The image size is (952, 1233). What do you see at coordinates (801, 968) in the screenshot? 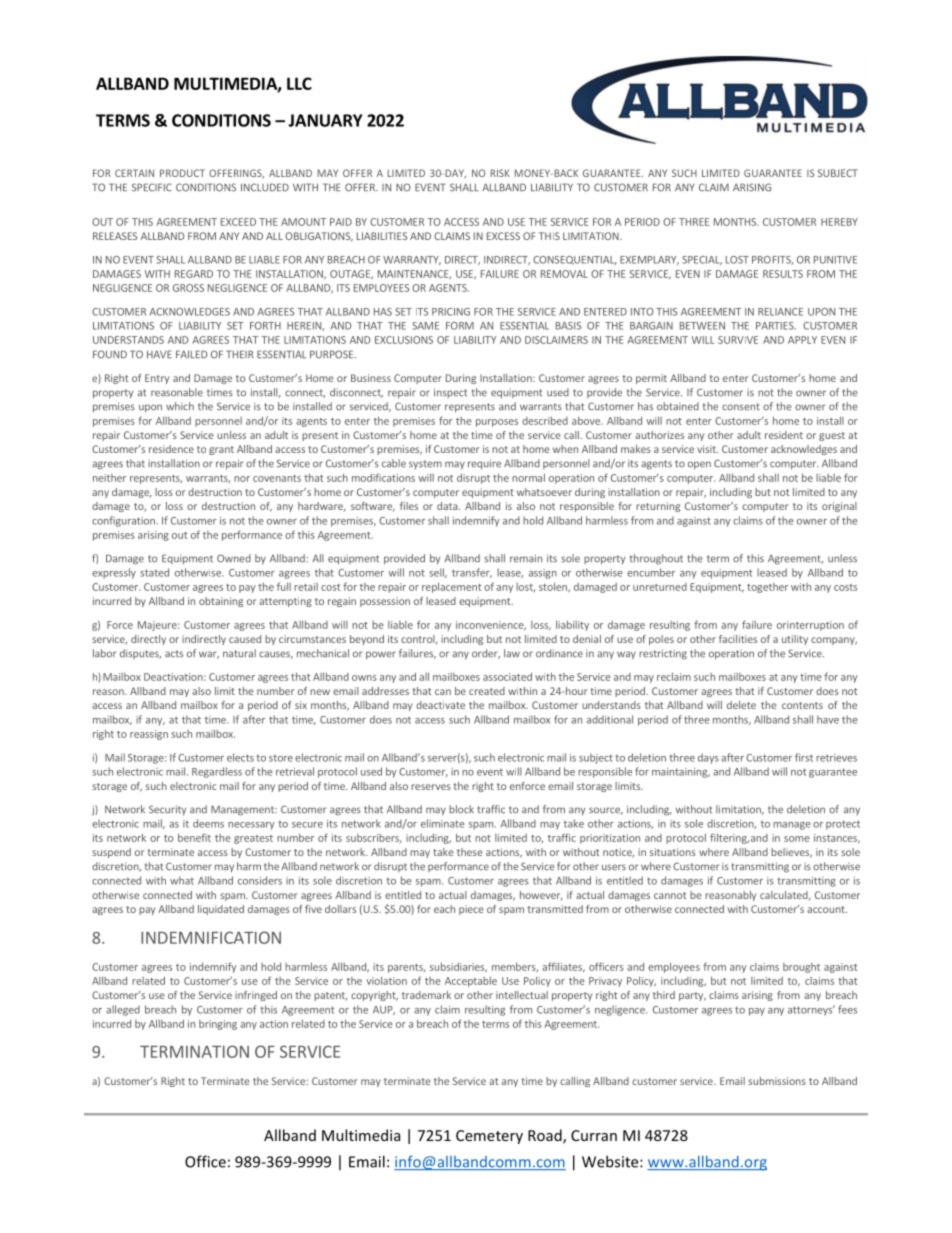
I see `brought` at bounding box center [801, 968].
